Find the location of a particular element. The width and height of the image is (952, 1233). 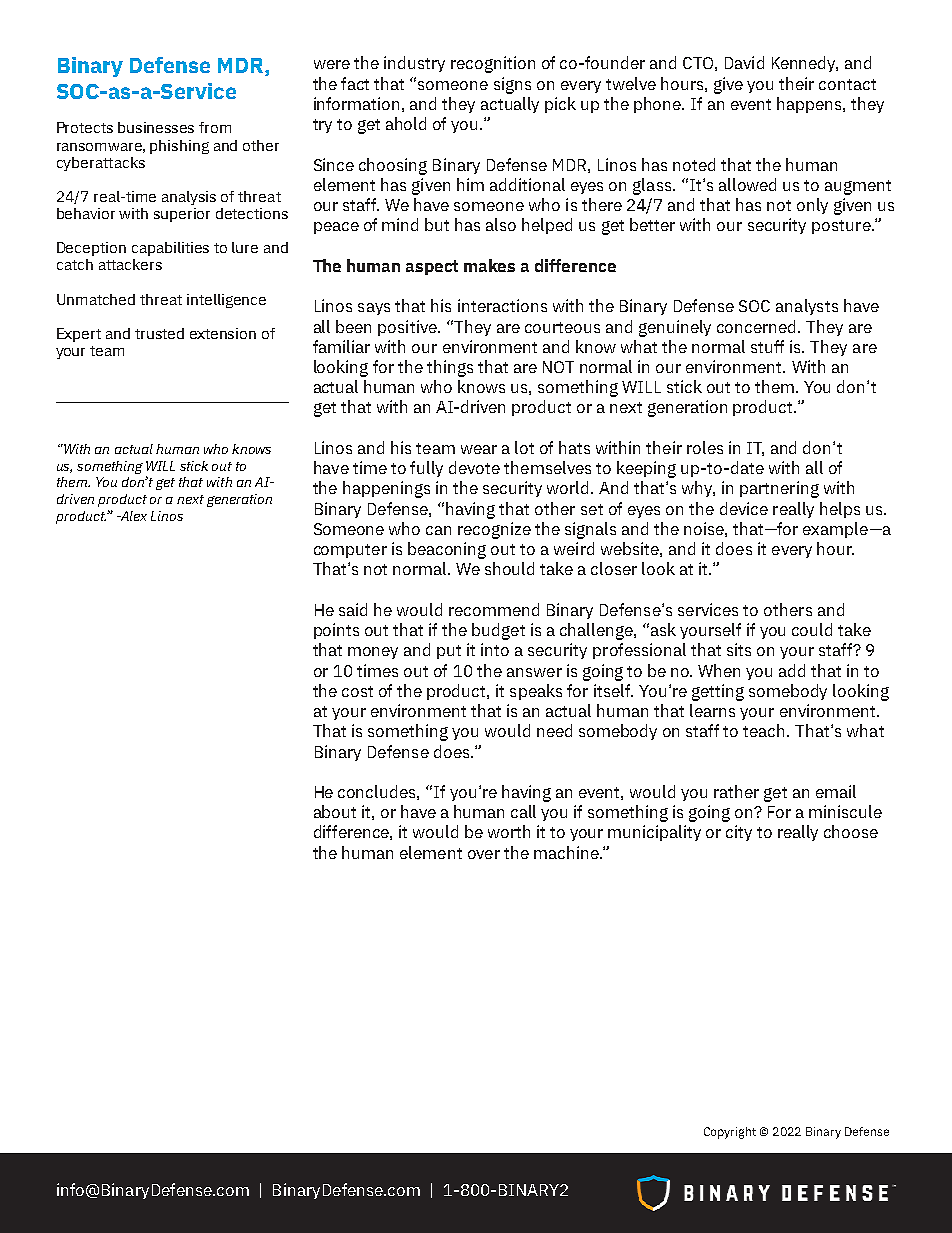

Alex is located at coordinates (133, 516).
